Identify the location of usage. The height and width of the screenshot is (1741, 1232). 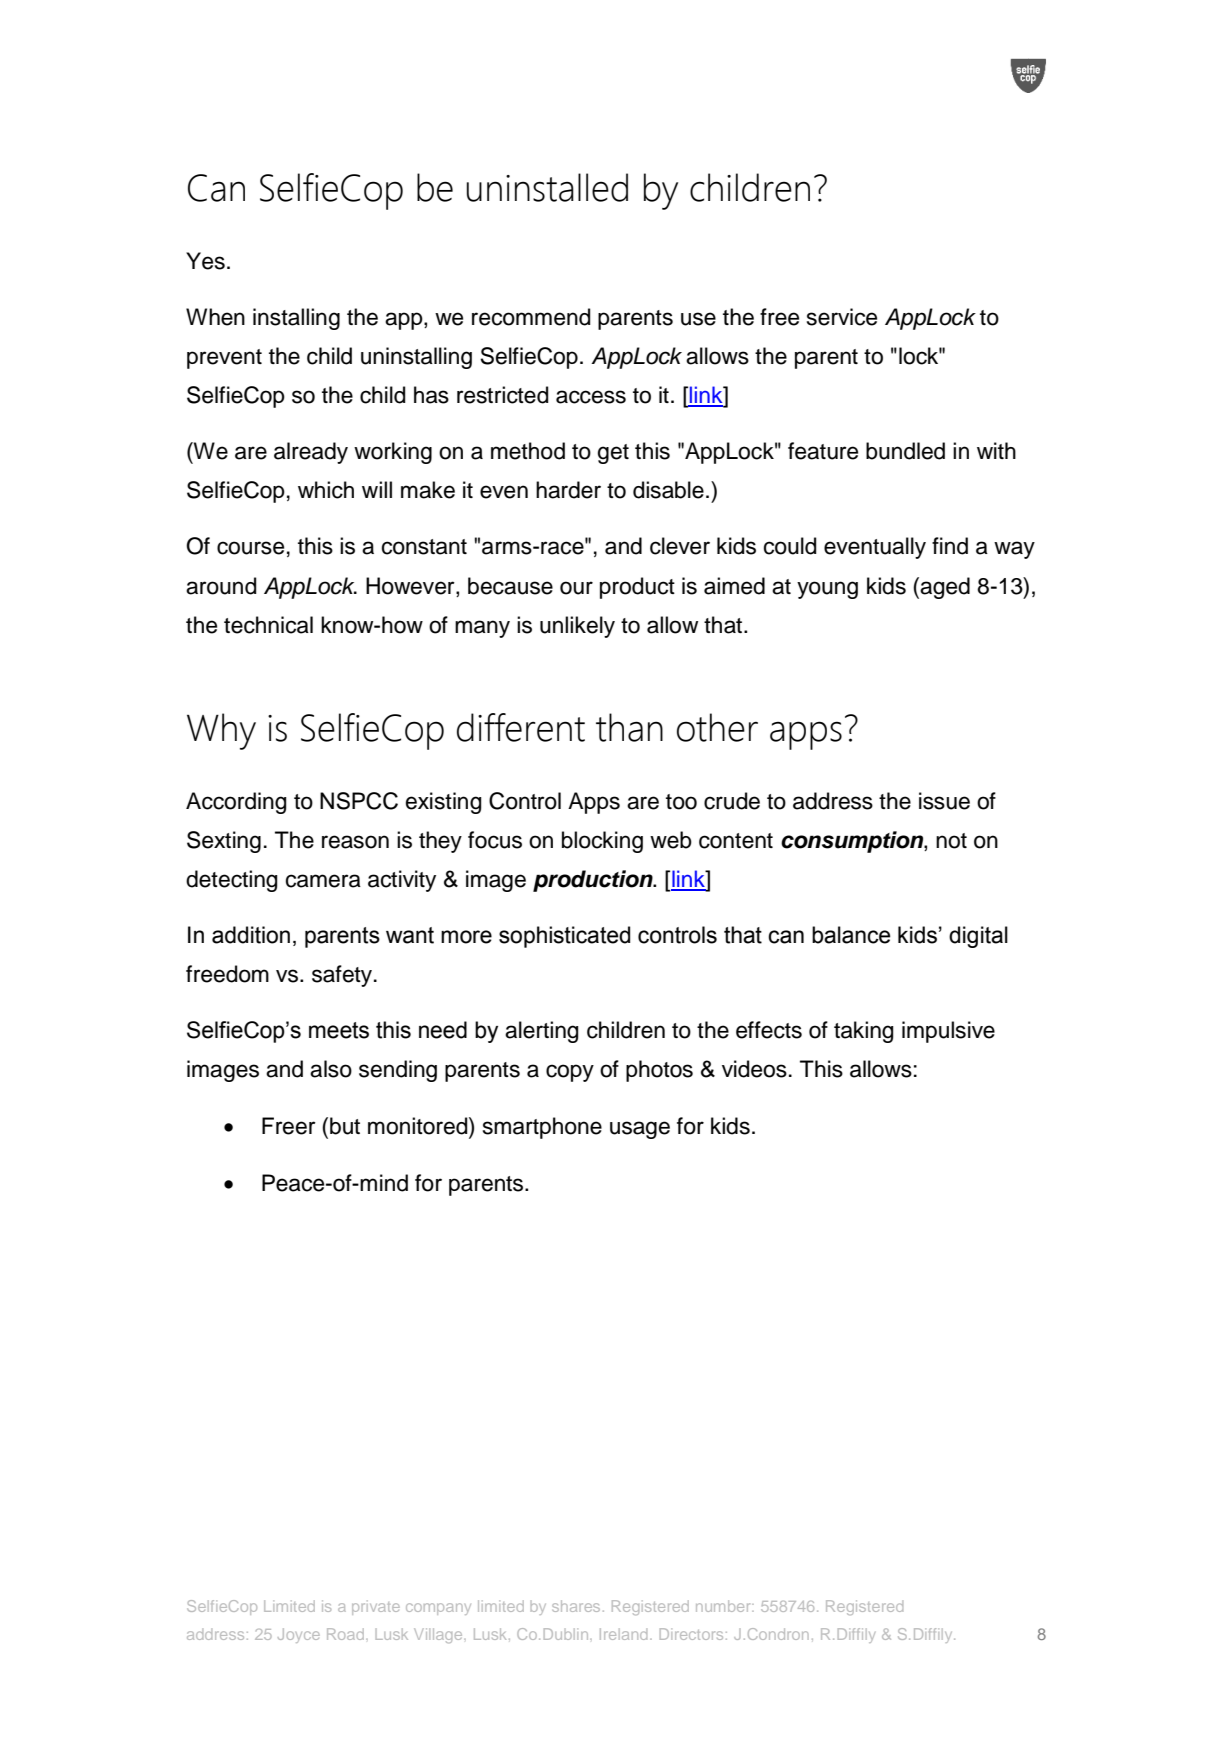
(640, 1130).
